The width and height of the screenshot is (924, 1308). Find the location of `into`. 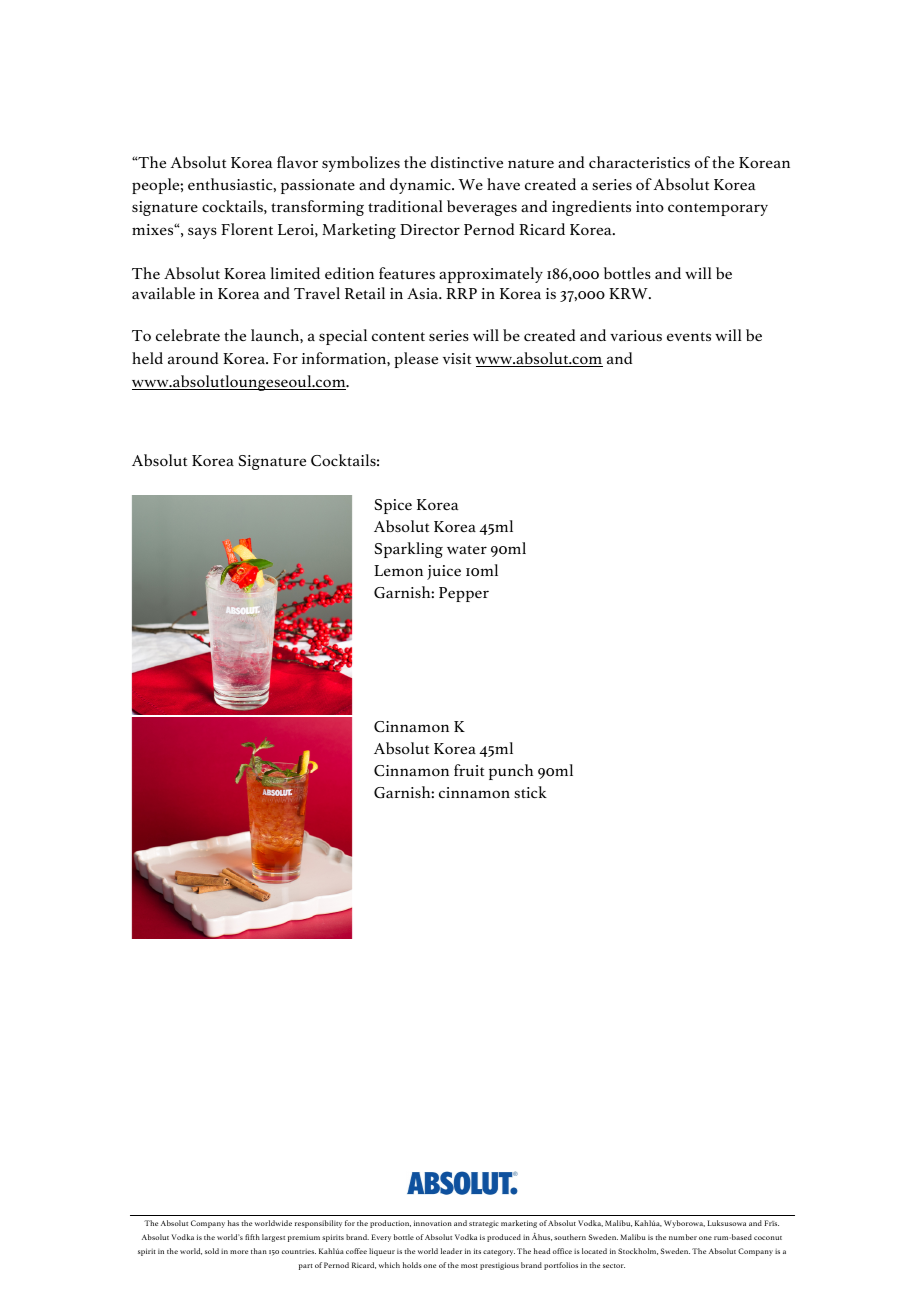

into is located at coordinates (650, 206).
